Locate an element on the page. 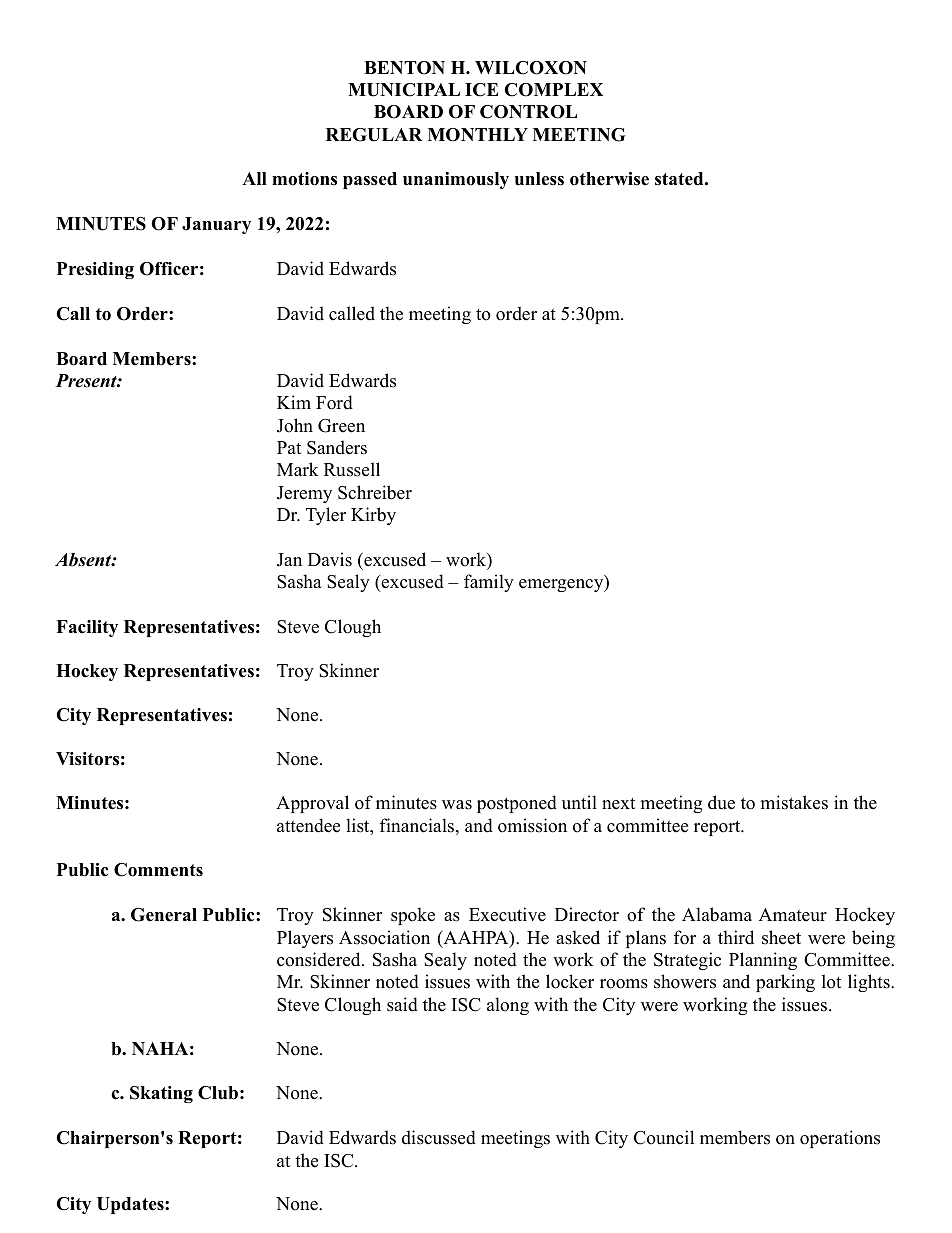 Image resolution: width=952 pixels, height=1233 pixels. was is located at coordinates (457, 805).
